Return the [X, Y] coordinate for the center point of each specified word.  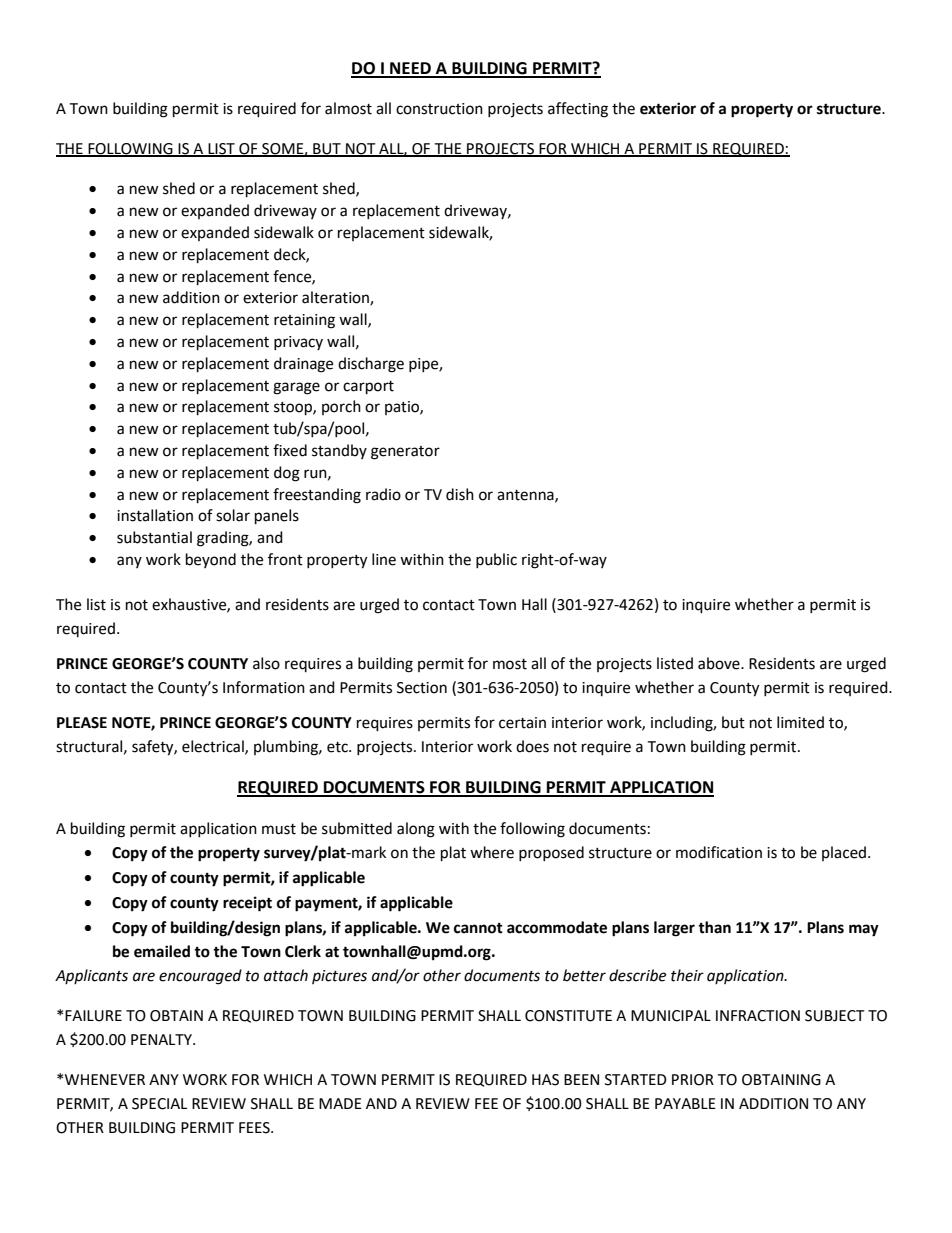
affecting [578, 110]
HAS [545, 1080]
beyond [211, 560]
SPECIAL [159, 1104]
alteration [336, 298]
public [496, 560]
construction [439, 109]
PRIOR [693, 1080]
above [720, 663]
